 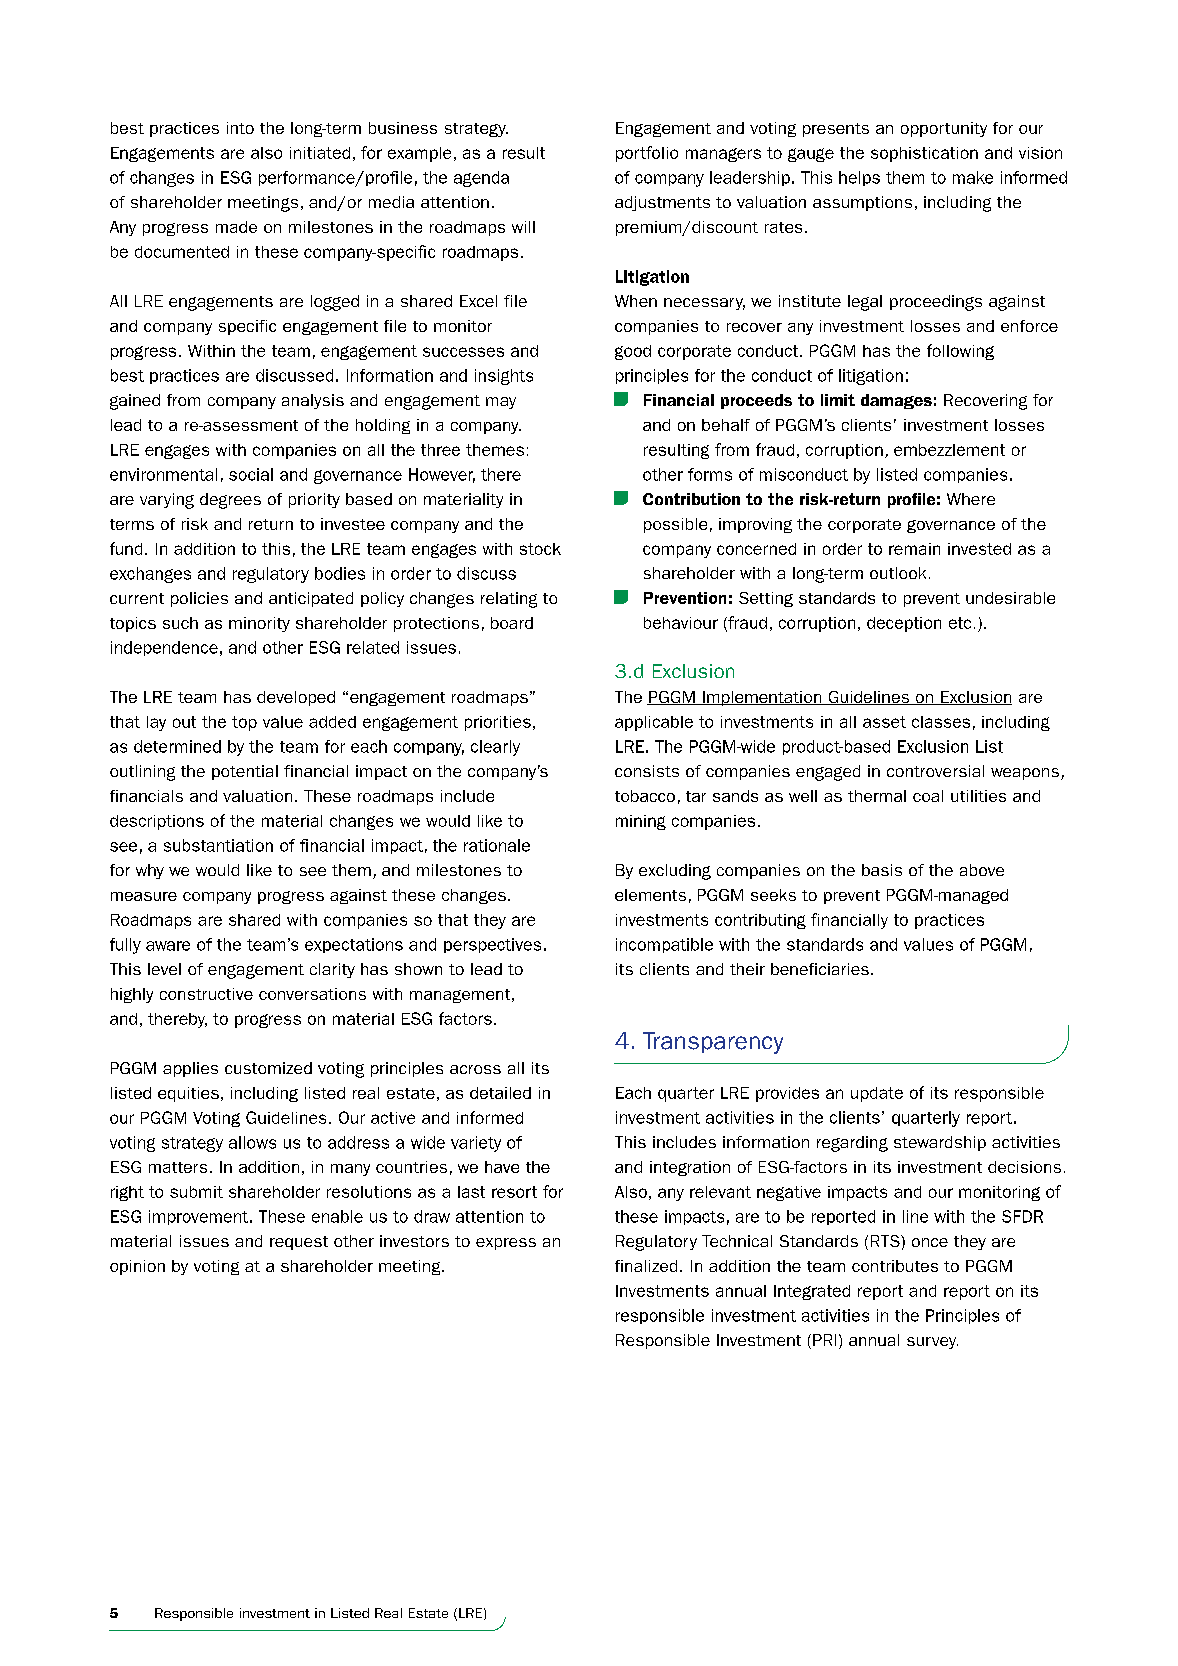 What do you see at coordinates (137, 1267) in the image?
I see `opinion` at bounding box center [137, 1267].
